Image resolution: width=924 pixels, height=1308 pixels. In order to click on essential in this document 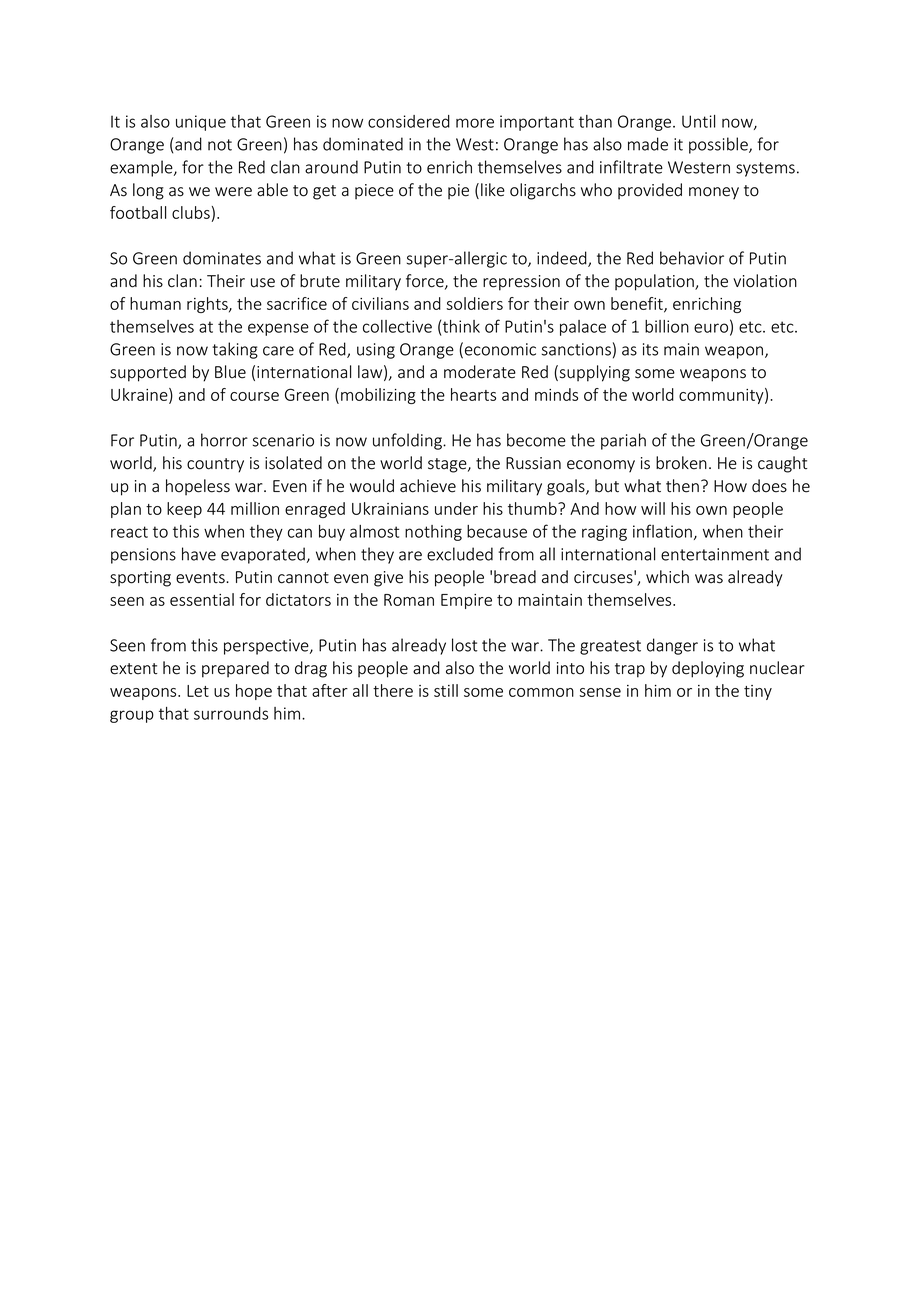, I will do `click(202, 599)`.
